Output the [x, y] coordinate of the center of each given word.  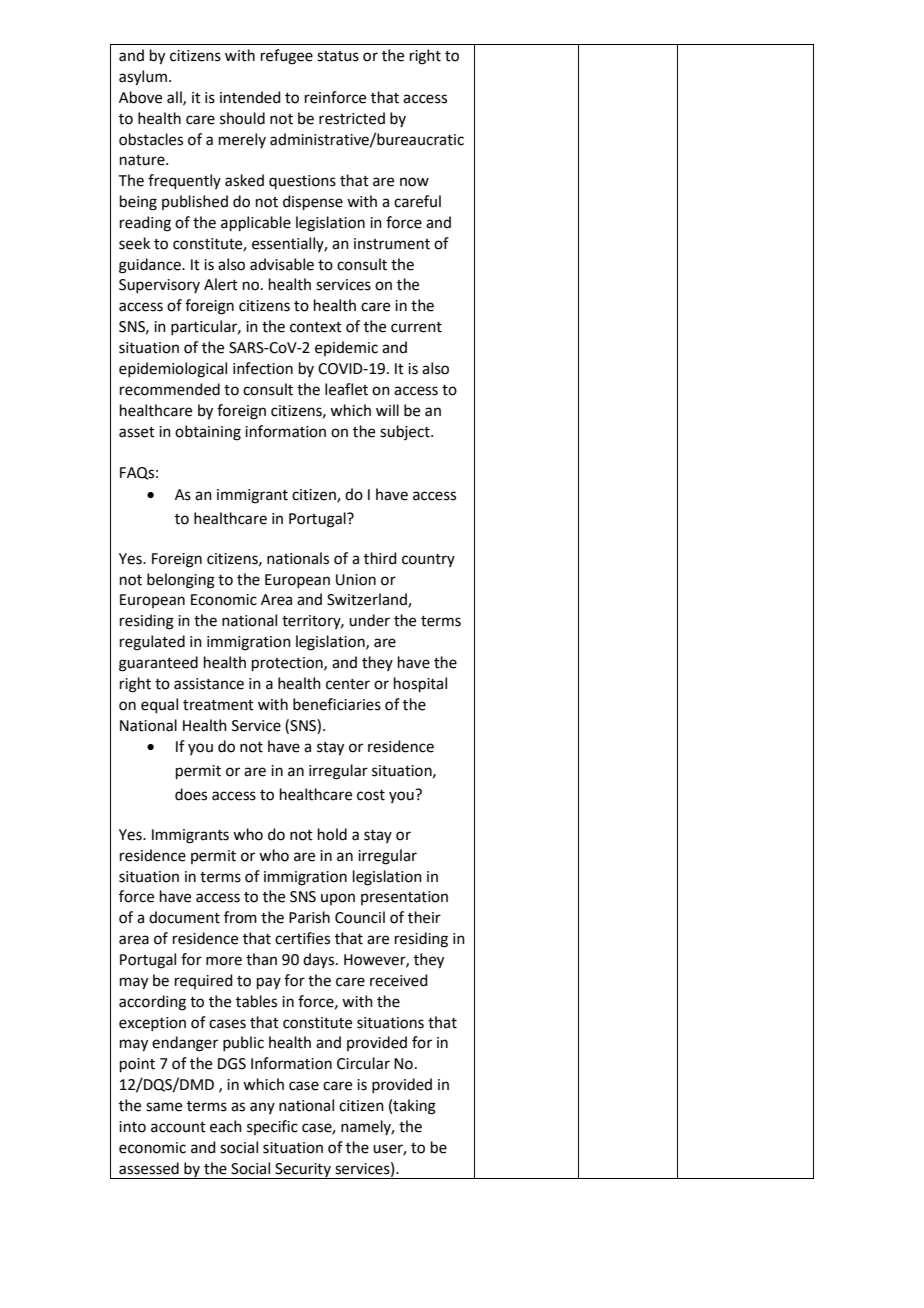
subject [406, 432]
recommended [170, 389]
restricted [352, 118]
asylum [143, 78]
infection [263, 368]
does [191, 794]
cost [371, 795]
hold [332, 834]
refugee [287, 57]
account [178, 1127]
